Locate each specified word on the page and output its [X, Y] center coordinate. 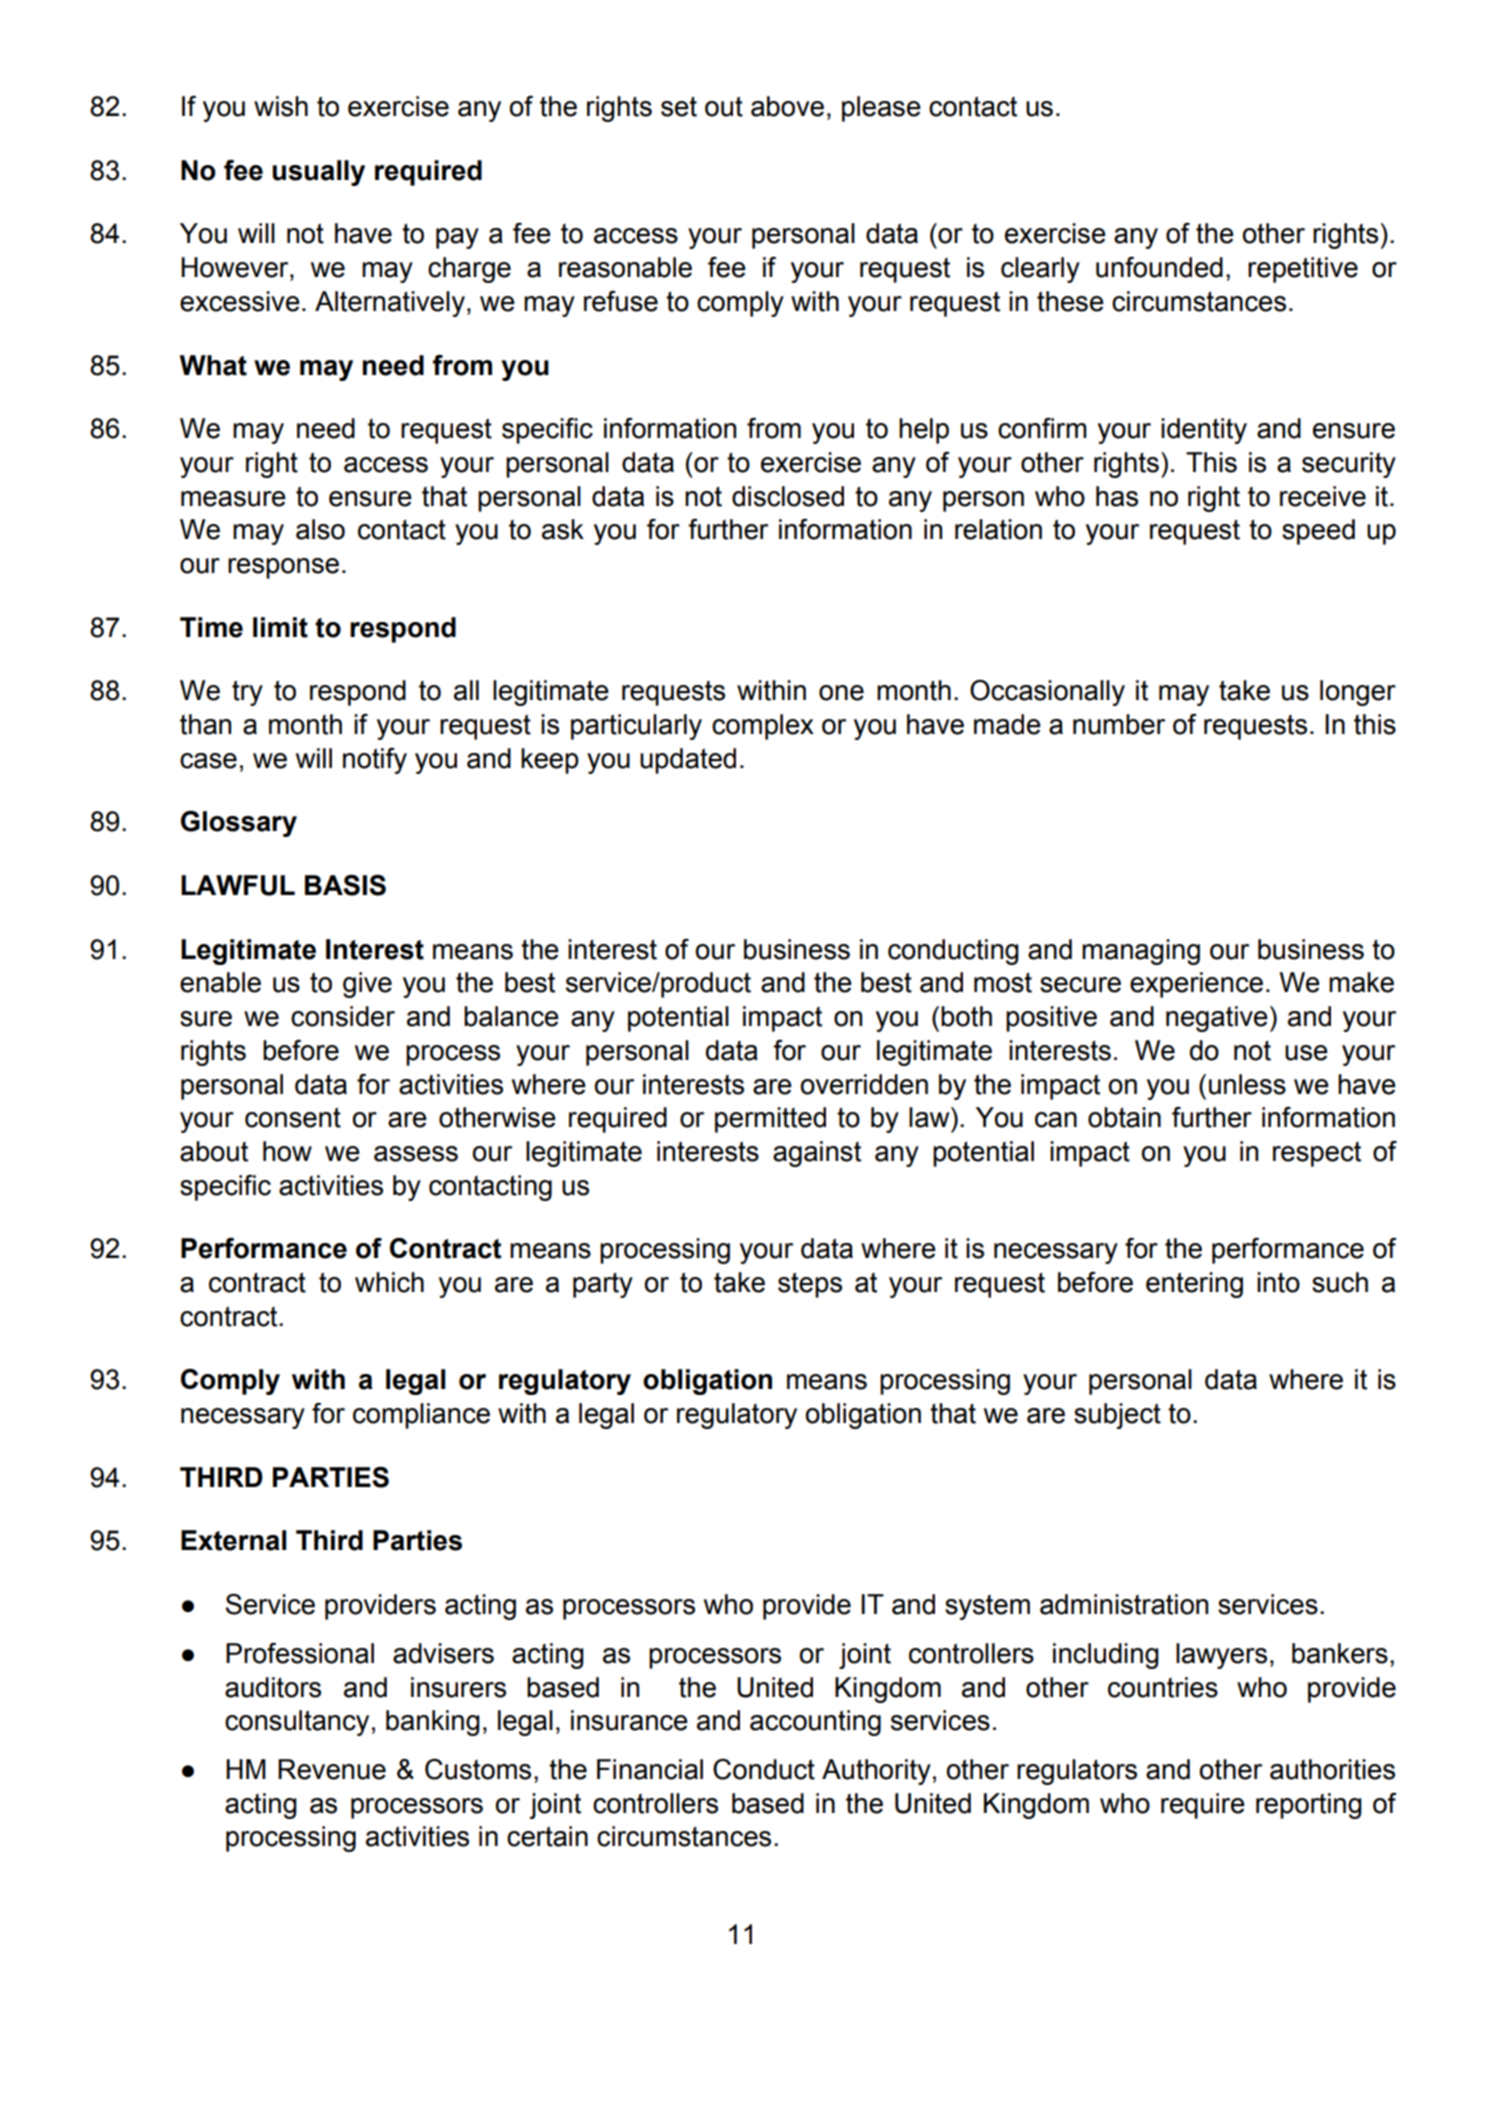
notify [375, 761]
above [787, 106]
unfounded [1159, 267]
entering [1194, 1285]
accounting [815, 1723]
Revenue [332, 1769]
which [389, 1282]
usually [318, 173]
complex [763, 727]
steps [810, 1285]
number [1119, 724]
